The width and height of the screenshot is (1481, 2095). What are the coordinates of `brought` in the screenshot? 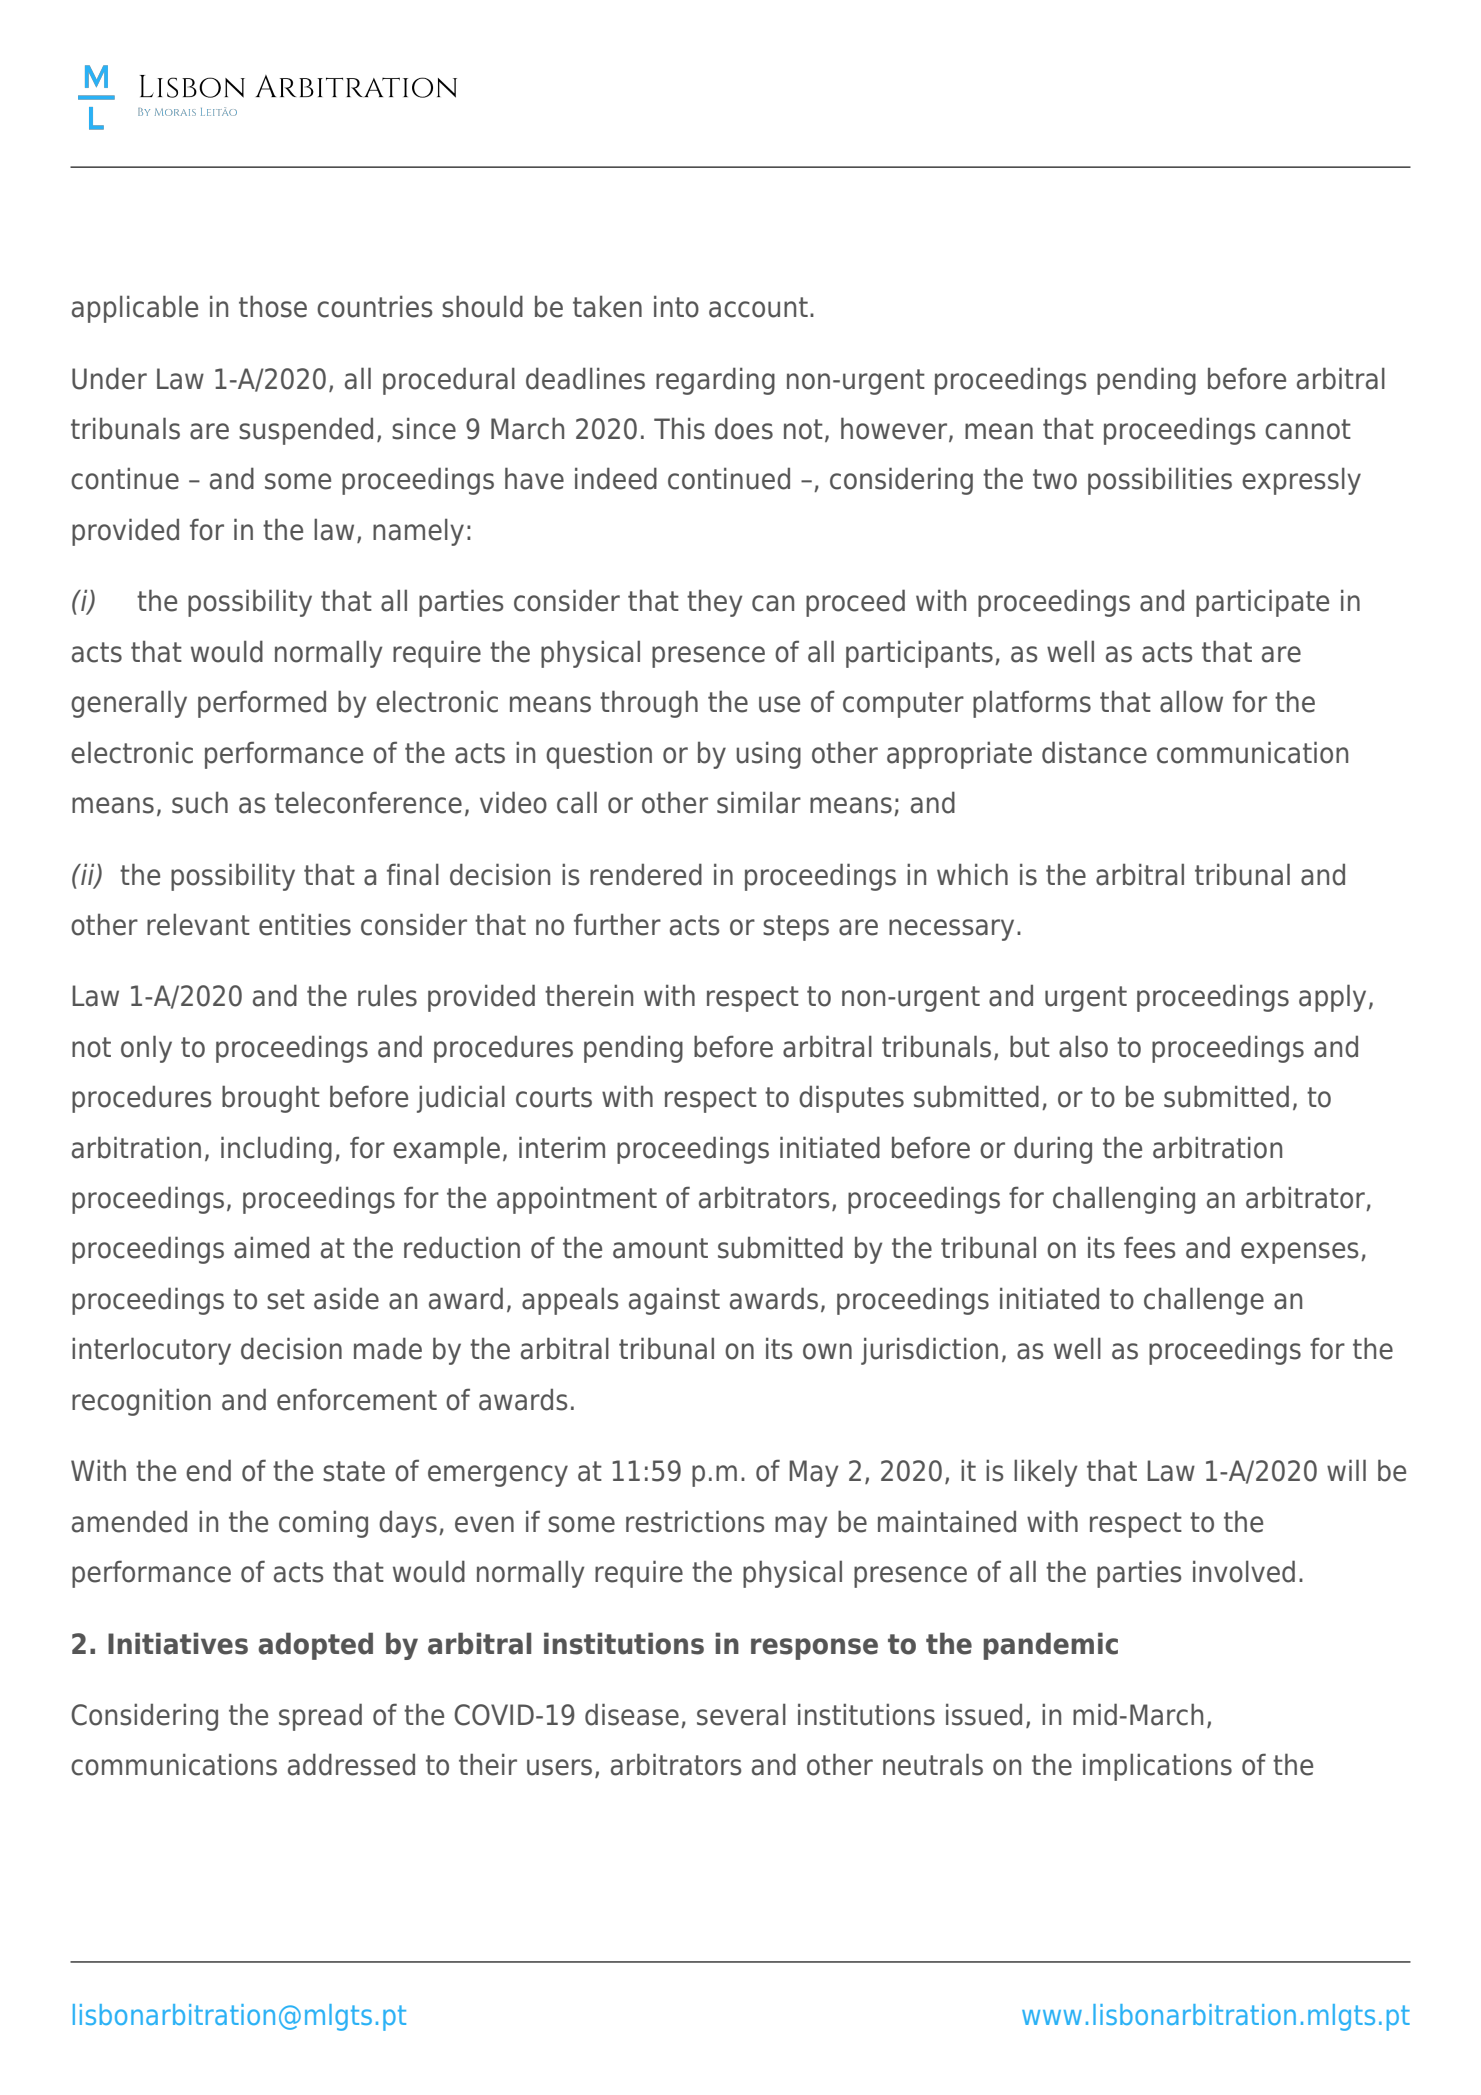 It's located at (271, 1099).
